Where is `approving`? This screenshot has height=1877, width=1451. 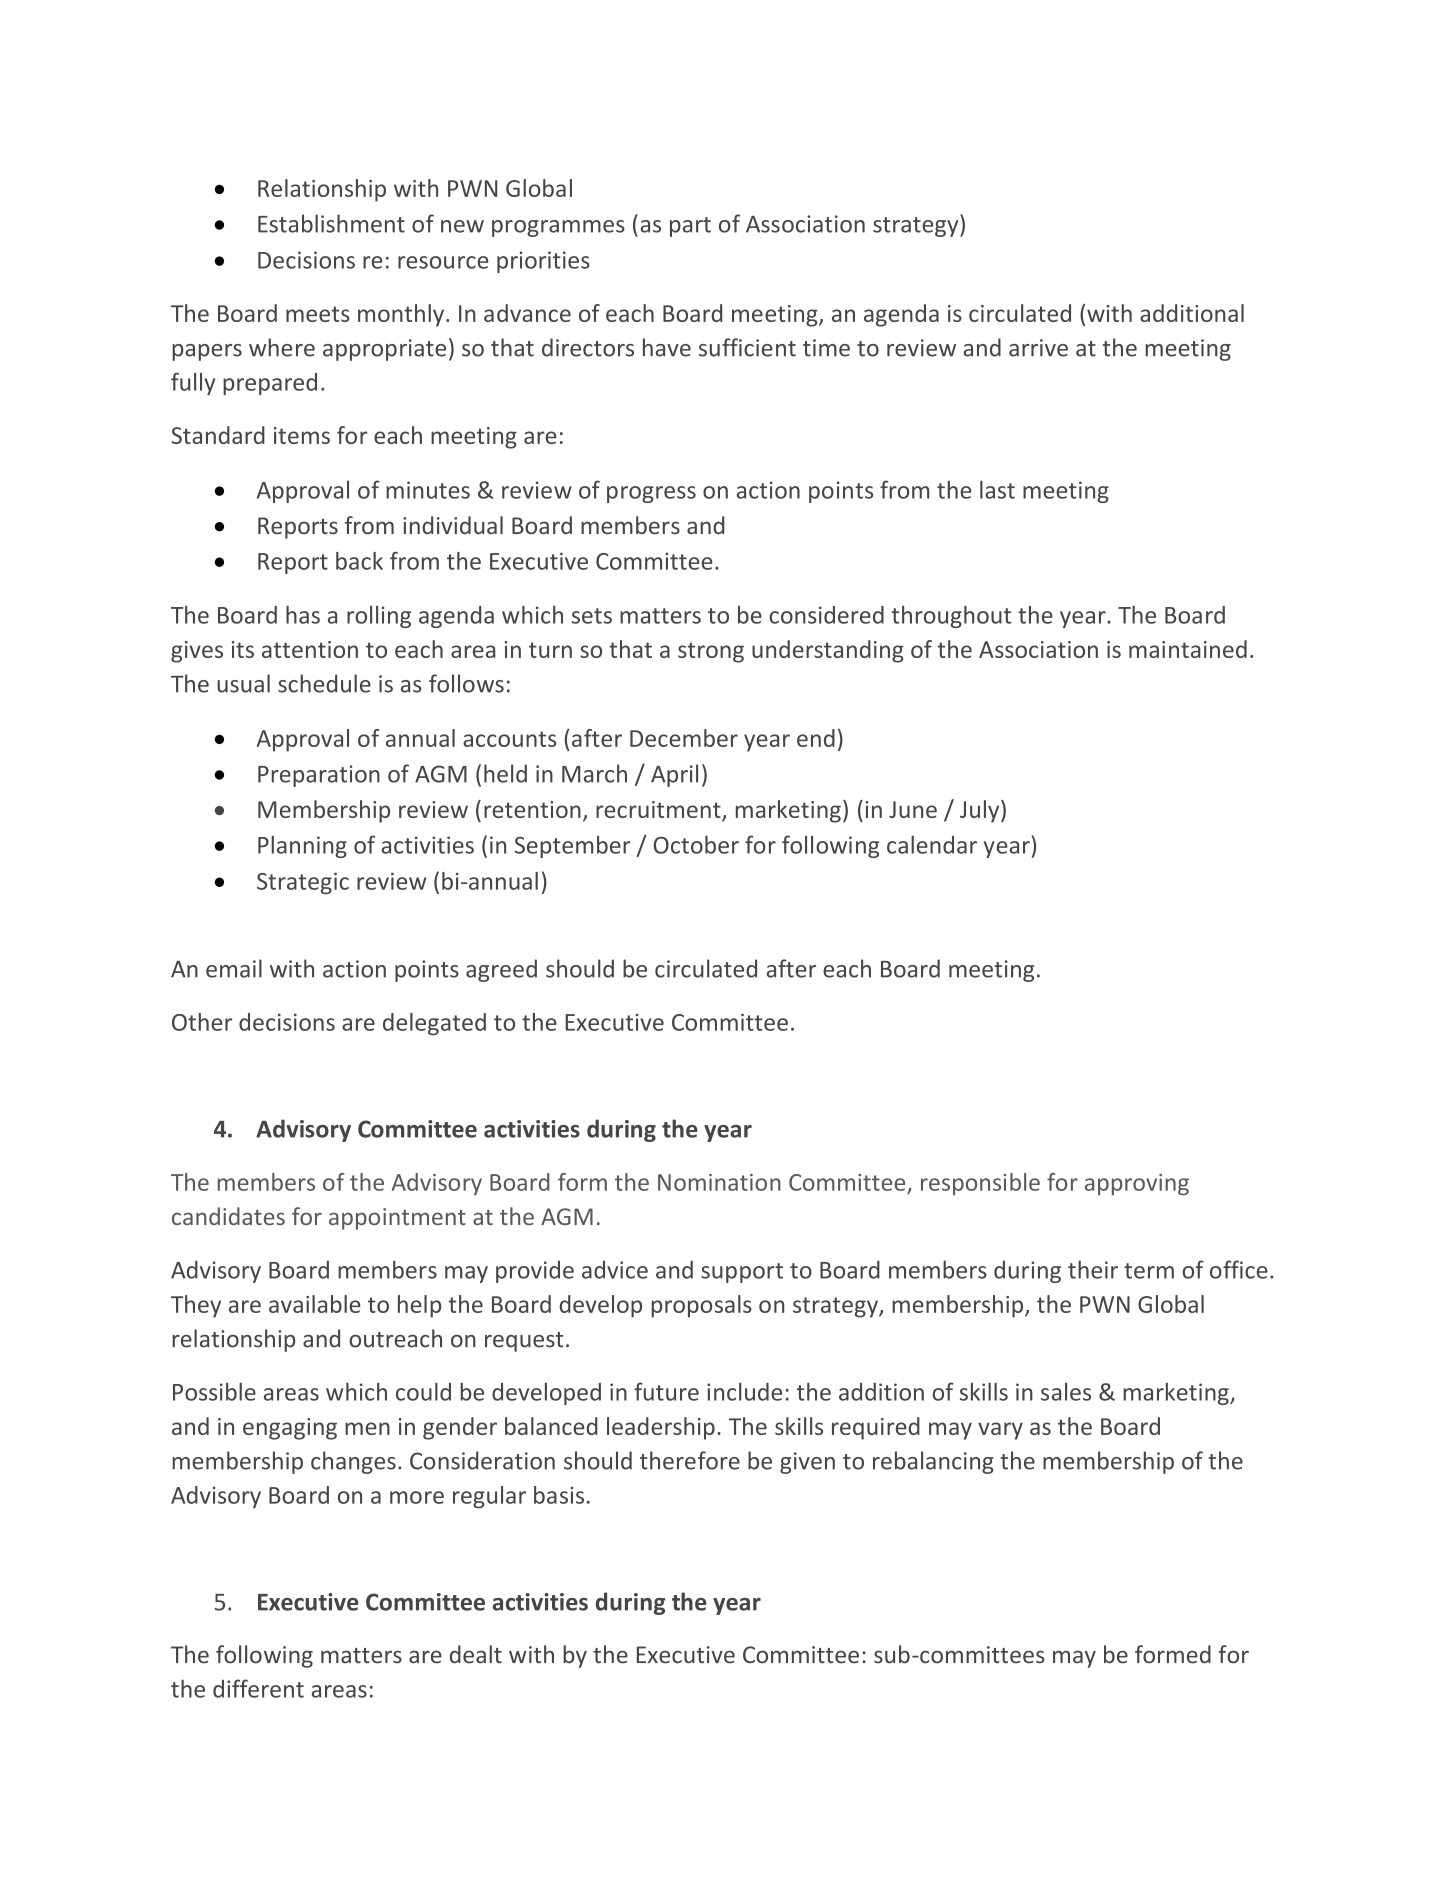
approving is located at coordinates (1137, 1185).
